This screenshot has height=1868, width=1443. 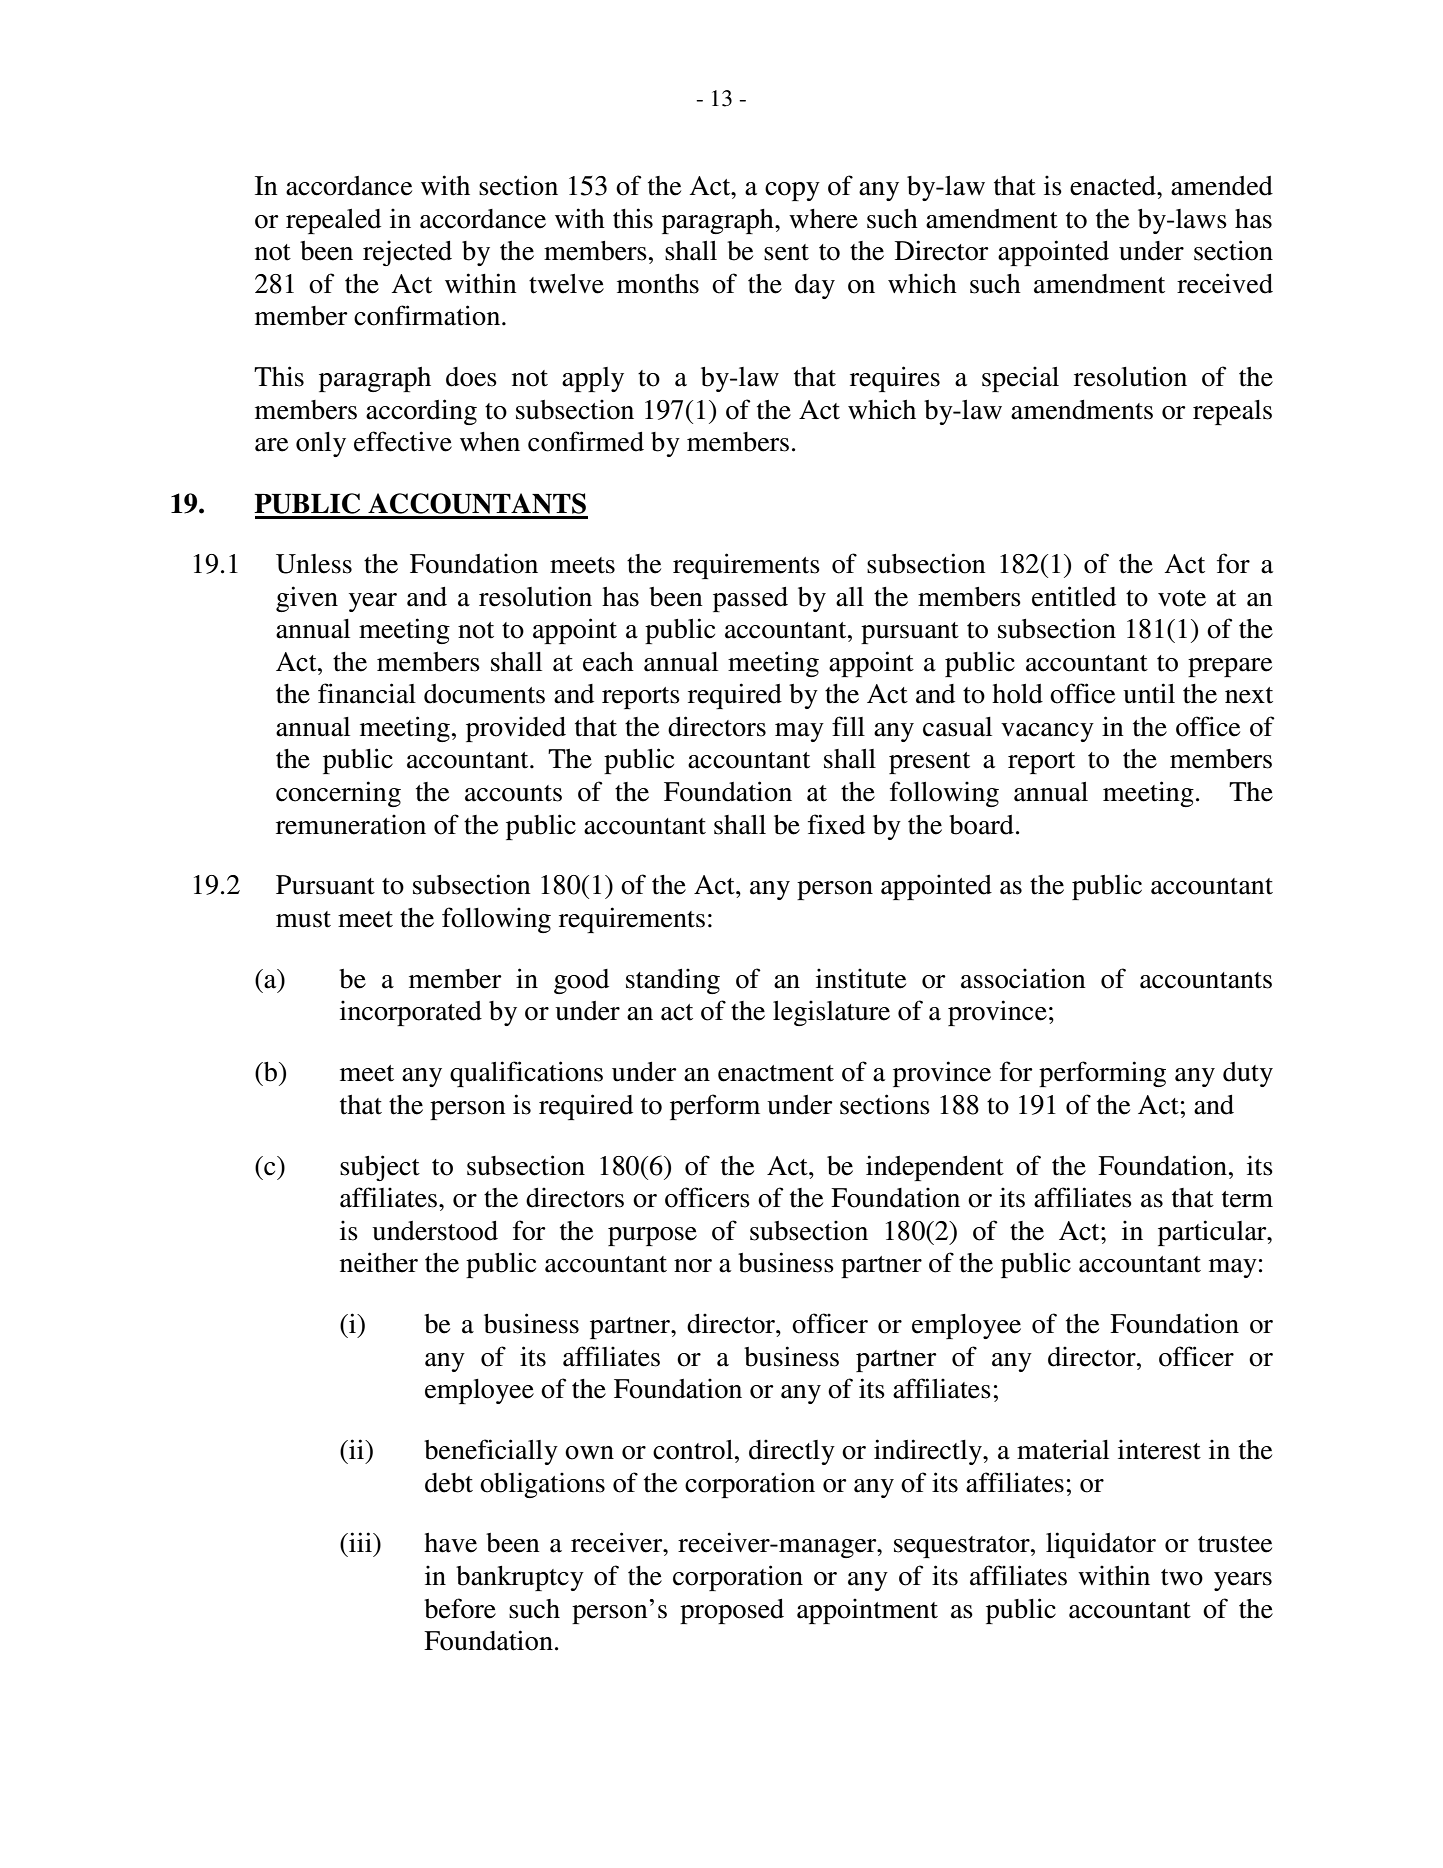 What do you see at coordinates (1023, 978) in the screenshot?
I see `association` at bounding box center [1023, 978].
